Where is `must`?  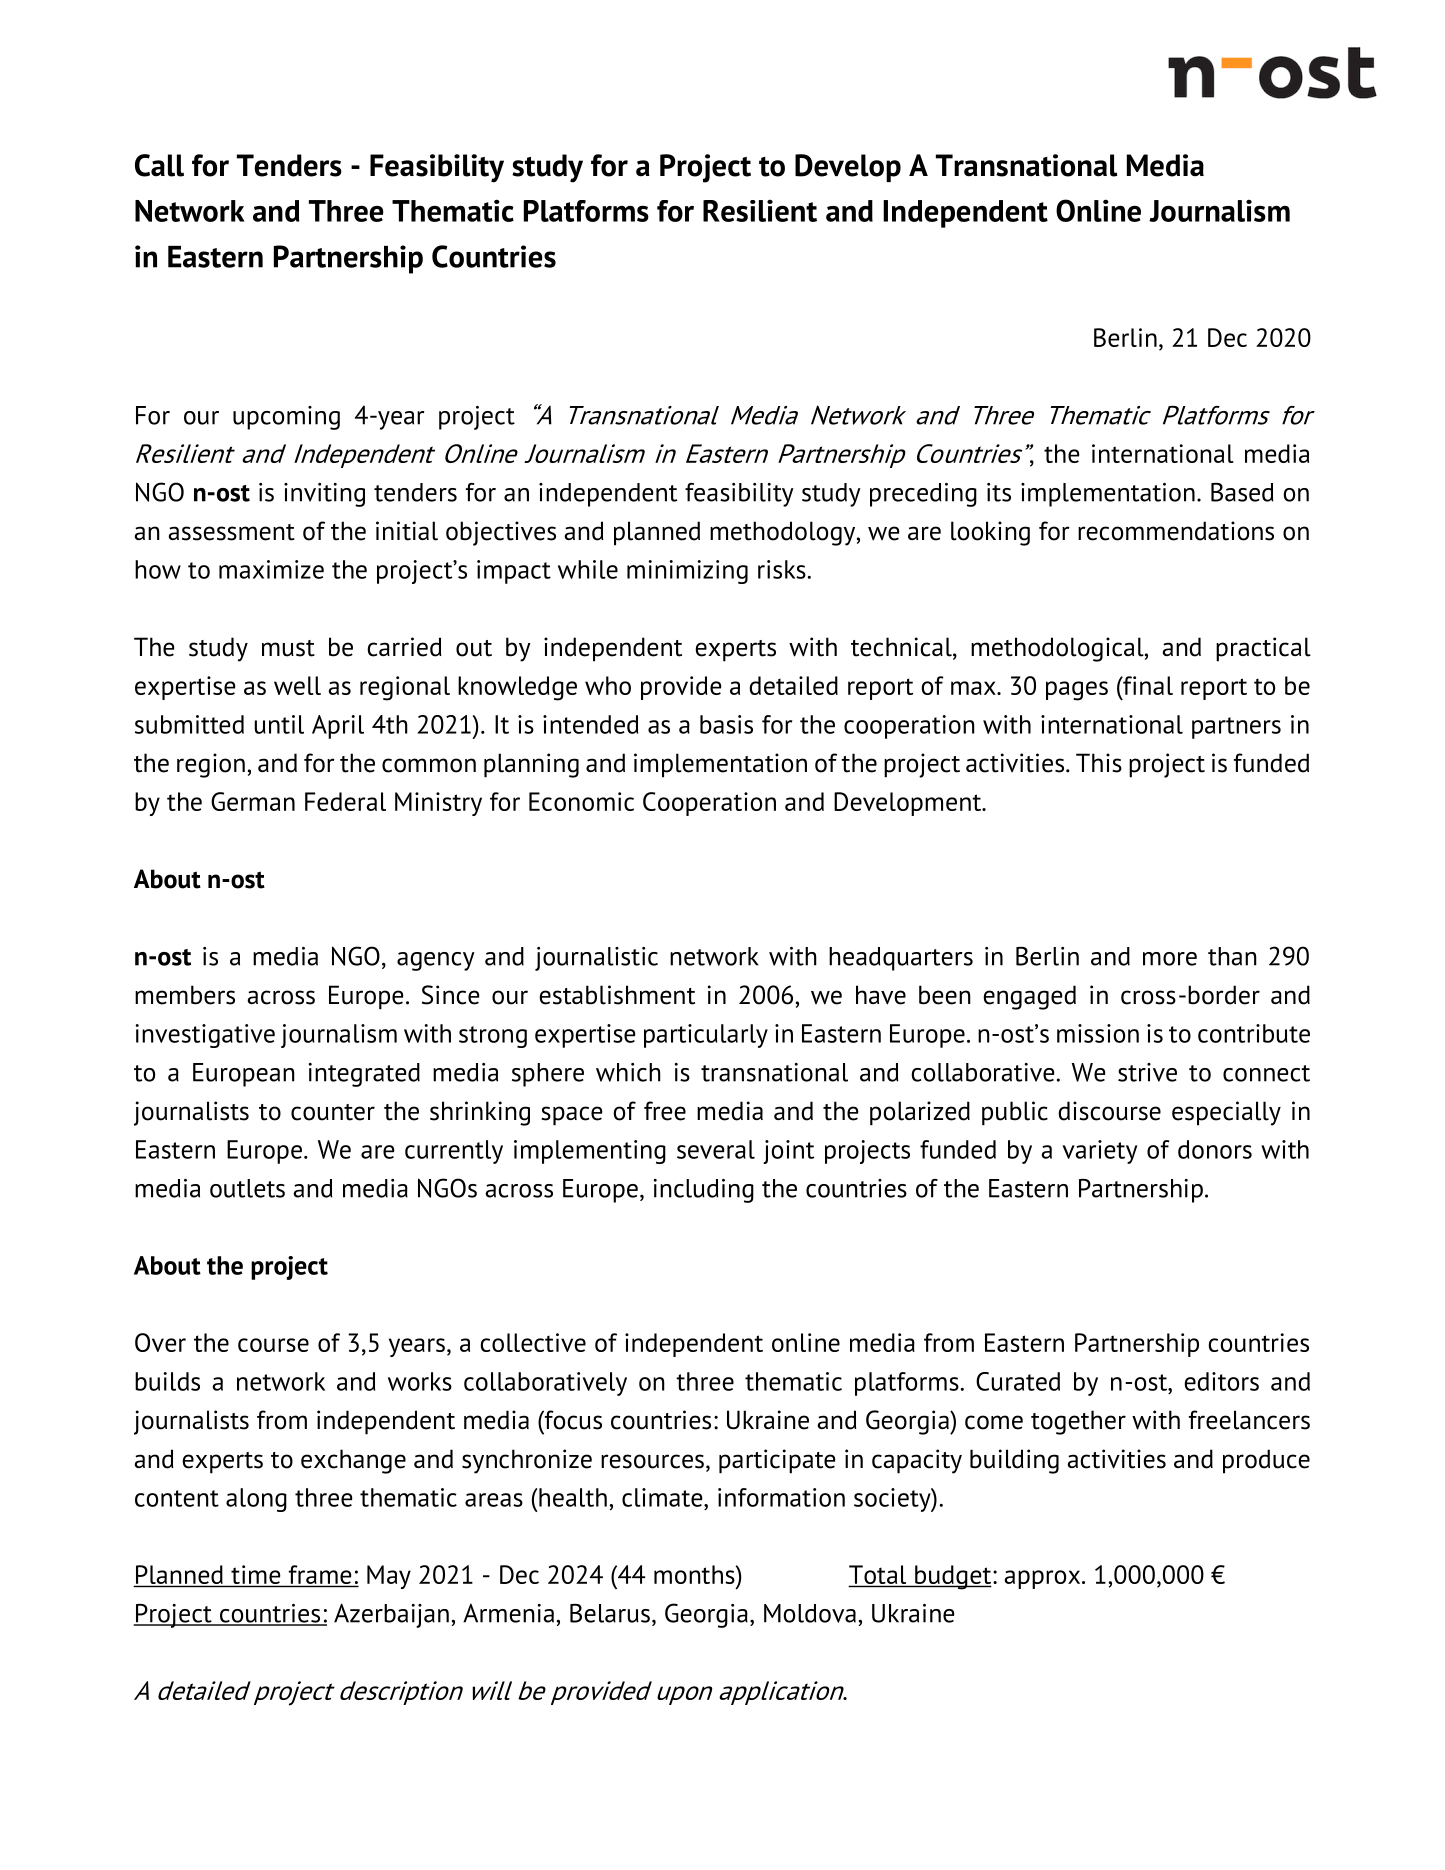
must is located at coordinates (288, 648).
